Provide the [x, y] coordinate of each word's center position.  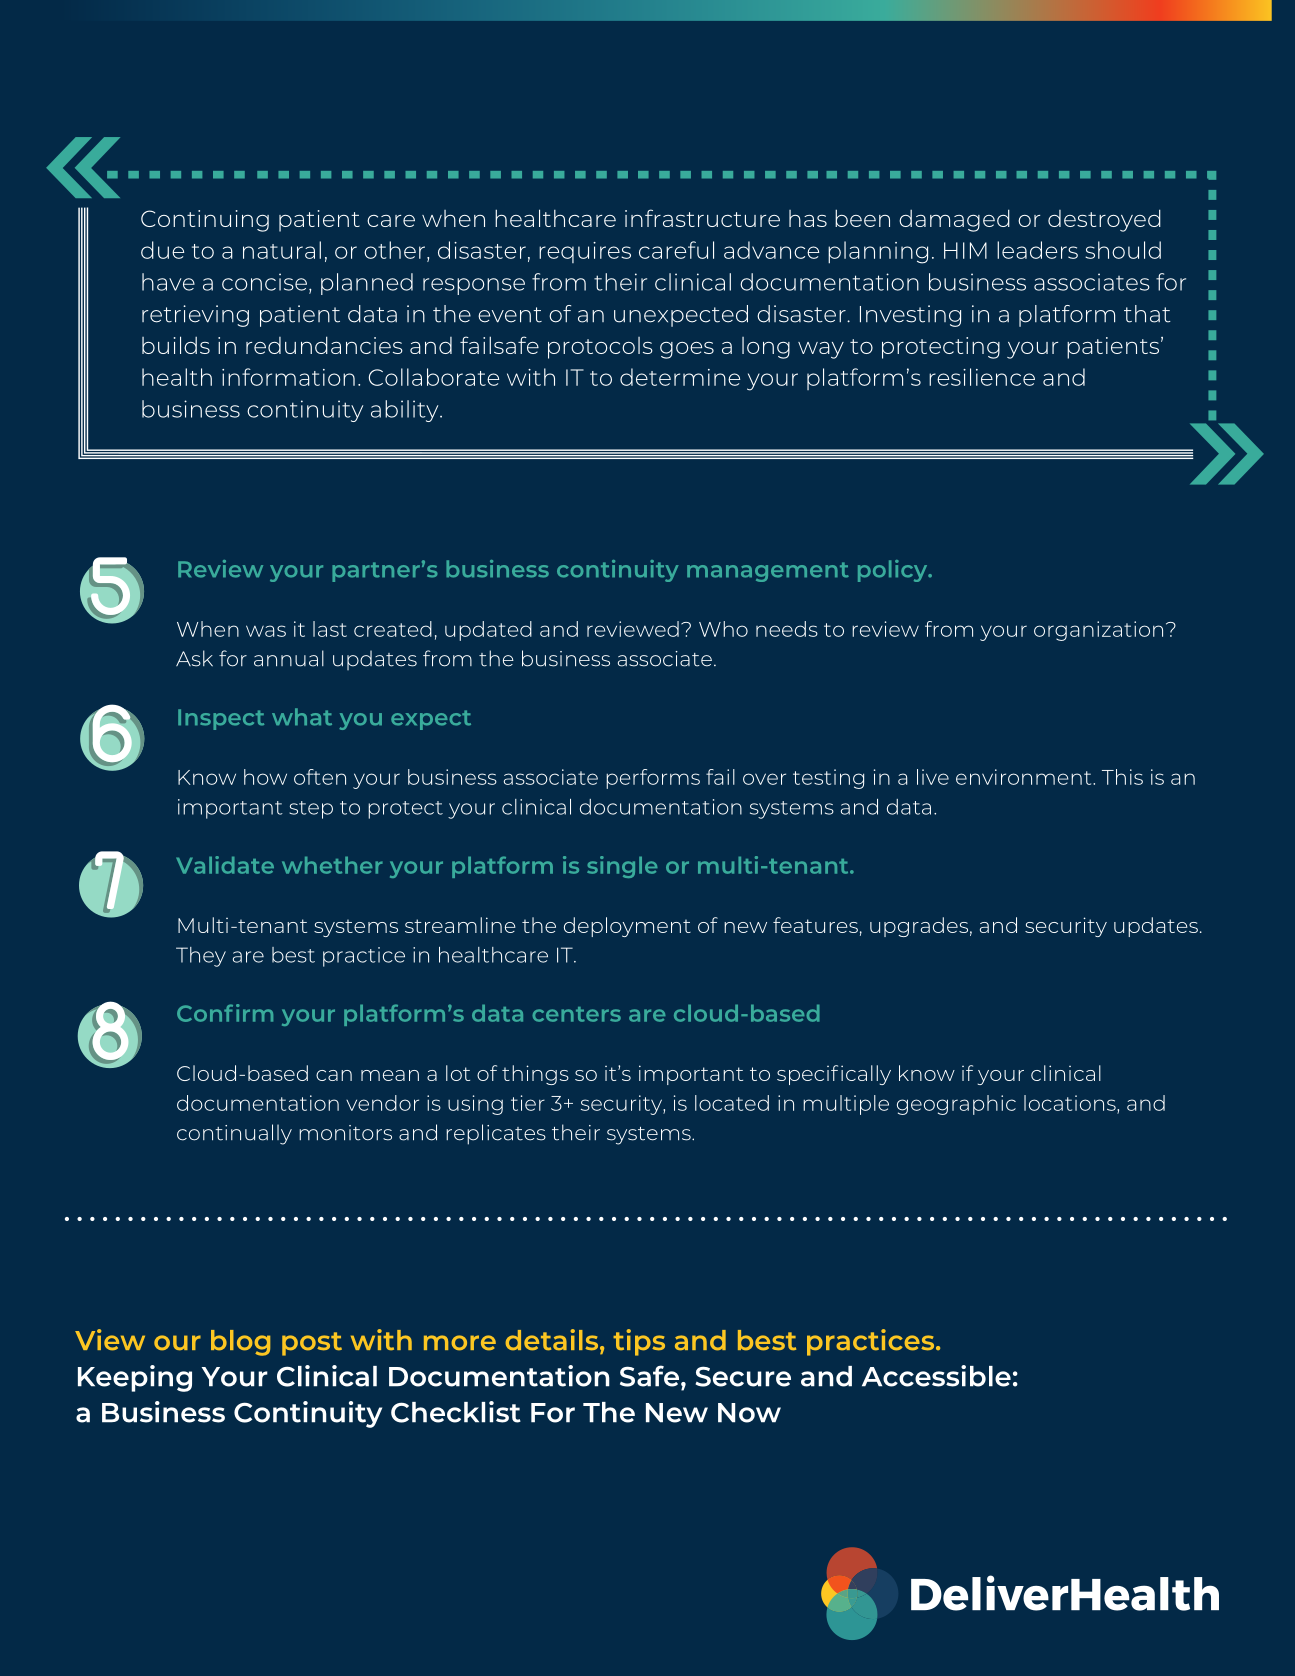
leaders [1037, 250]
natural [282, 250]
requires [585, 252]
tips [639, 1342]
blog [240, 1343]
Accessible [936, 1376]
